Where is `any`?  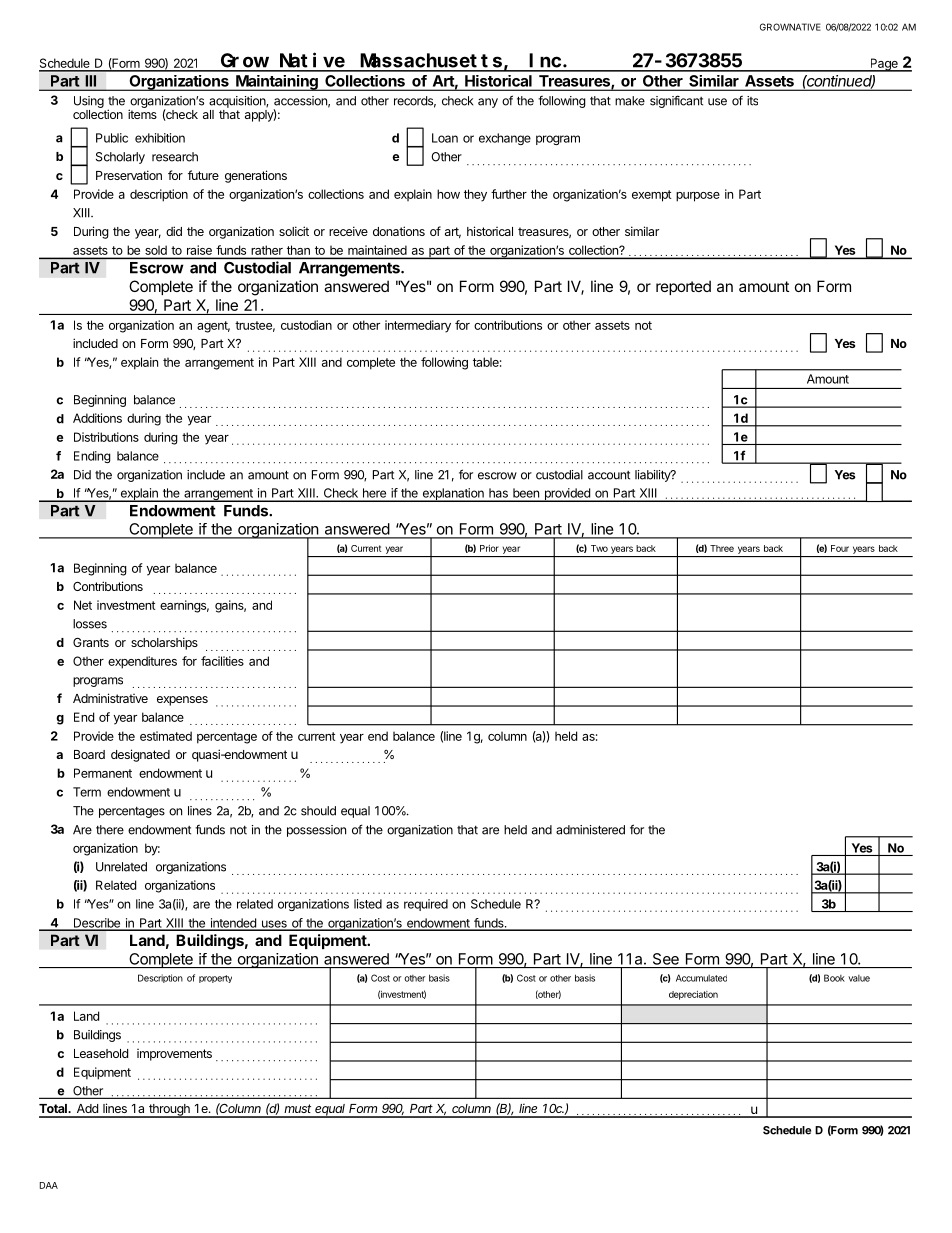
any is located at coordinates (488, 103).
